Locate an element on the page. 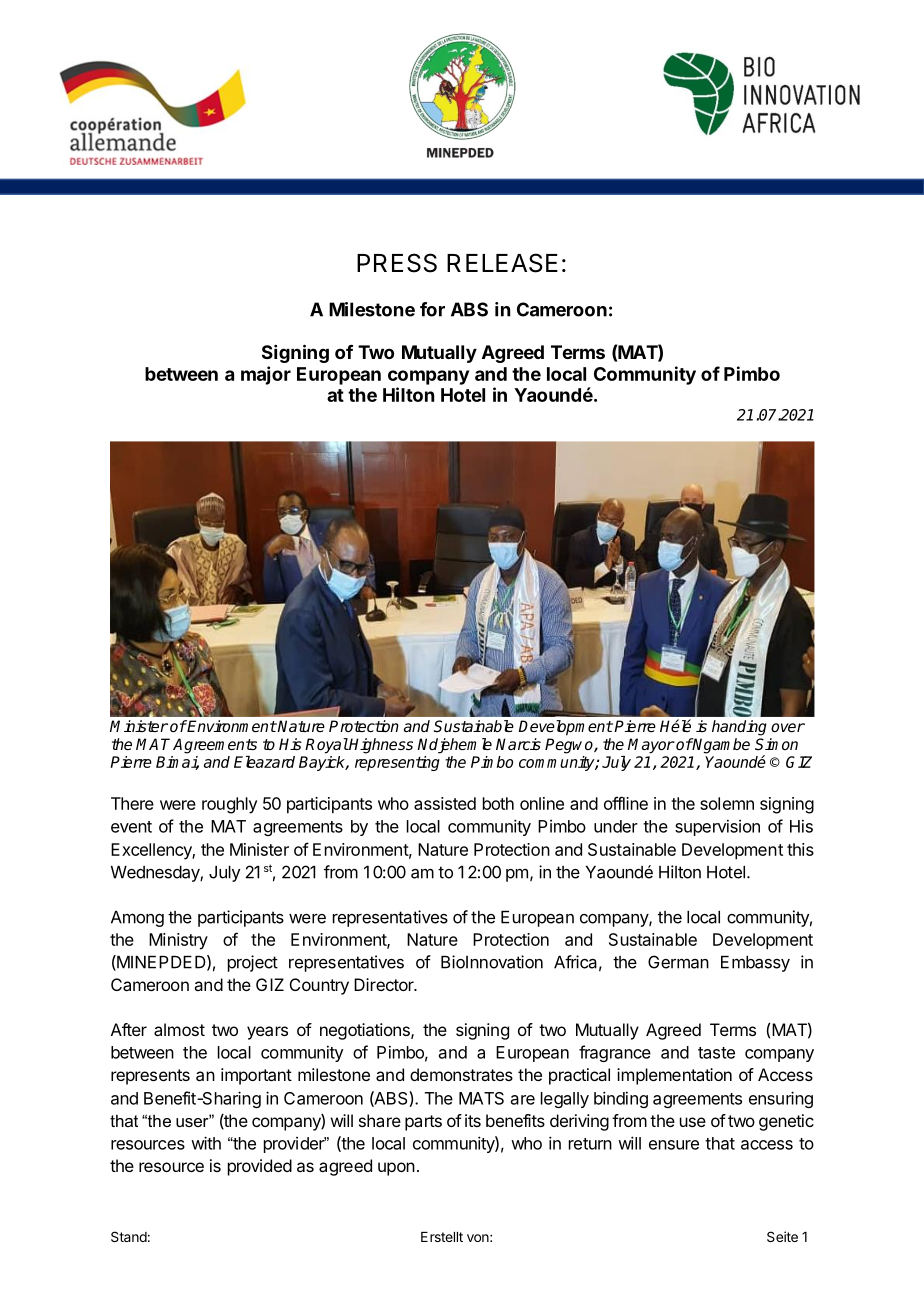 Image resolution: width=924 pixels, height=1308 pixels. for is located at coordinates (432, 309).
